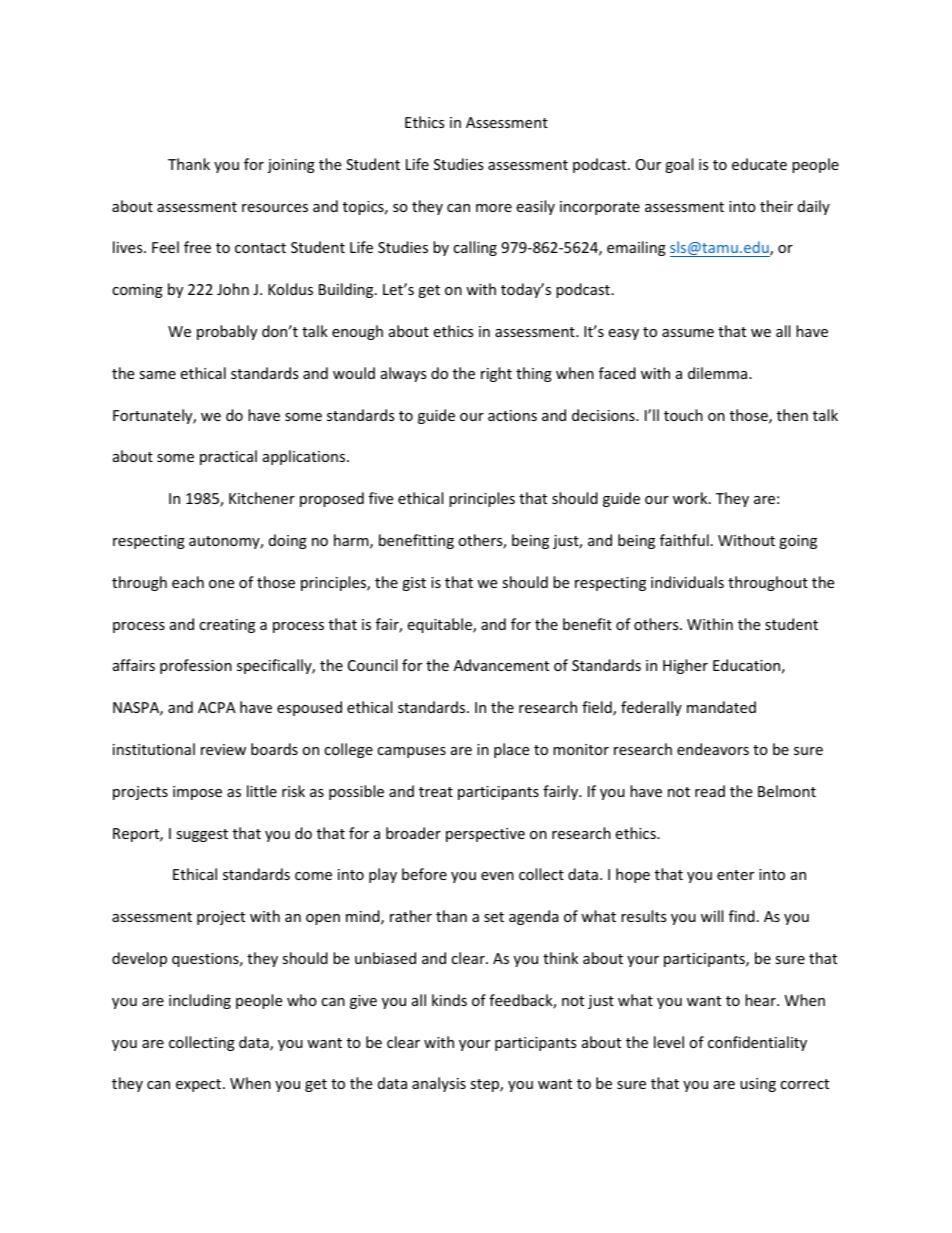 This screenshot has height=1233, width=952. Describe the element at coordinates (202, 835) in the screenshot. I see `suggest` at that location.
